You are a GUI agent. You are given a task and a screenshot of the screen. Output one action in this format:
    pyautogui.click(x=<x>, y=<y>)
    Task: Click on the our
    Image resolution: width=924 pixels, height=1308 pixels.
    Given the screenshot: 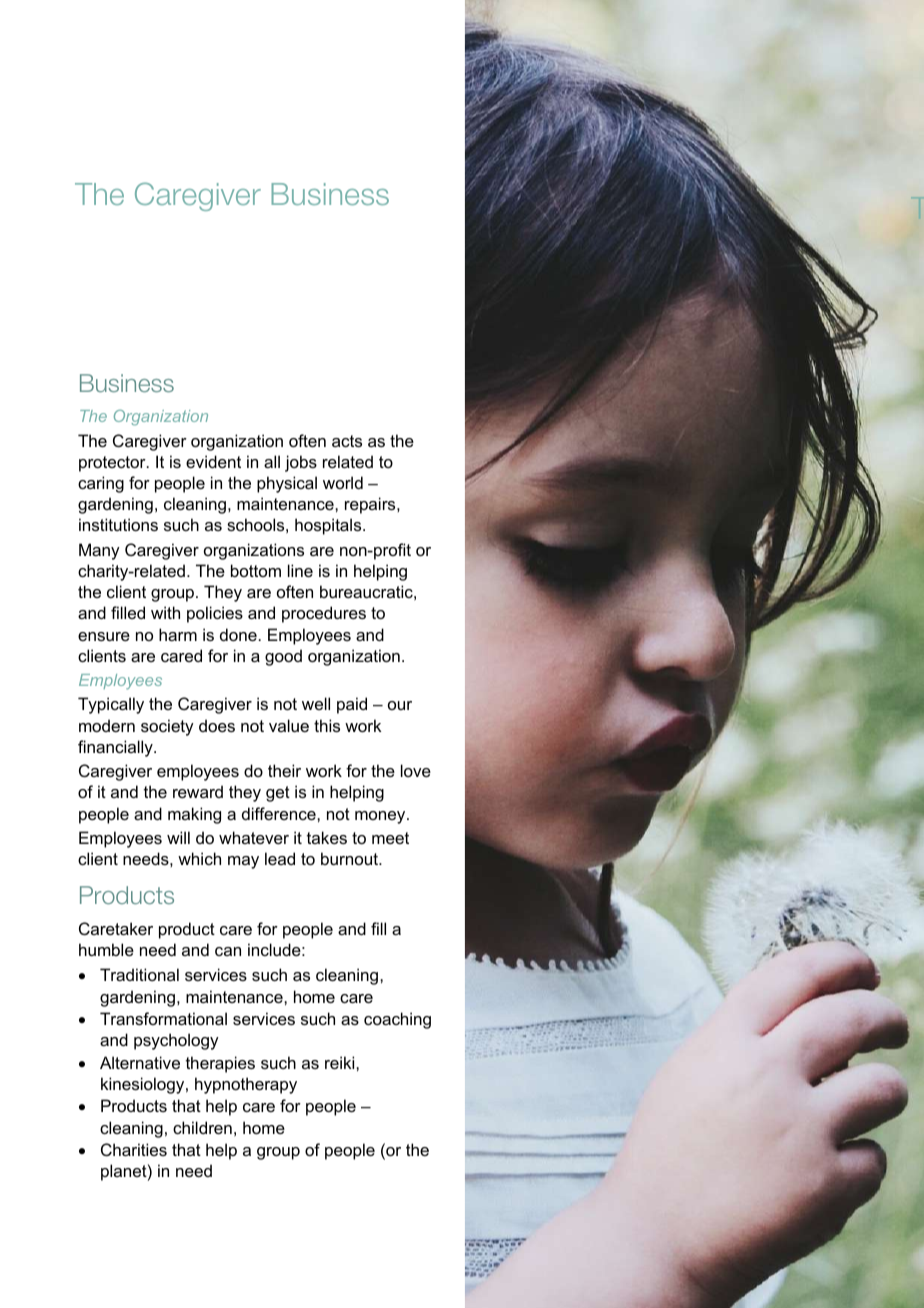 What is the action you would take?
    pyautogui.click(x=400, y=705)
